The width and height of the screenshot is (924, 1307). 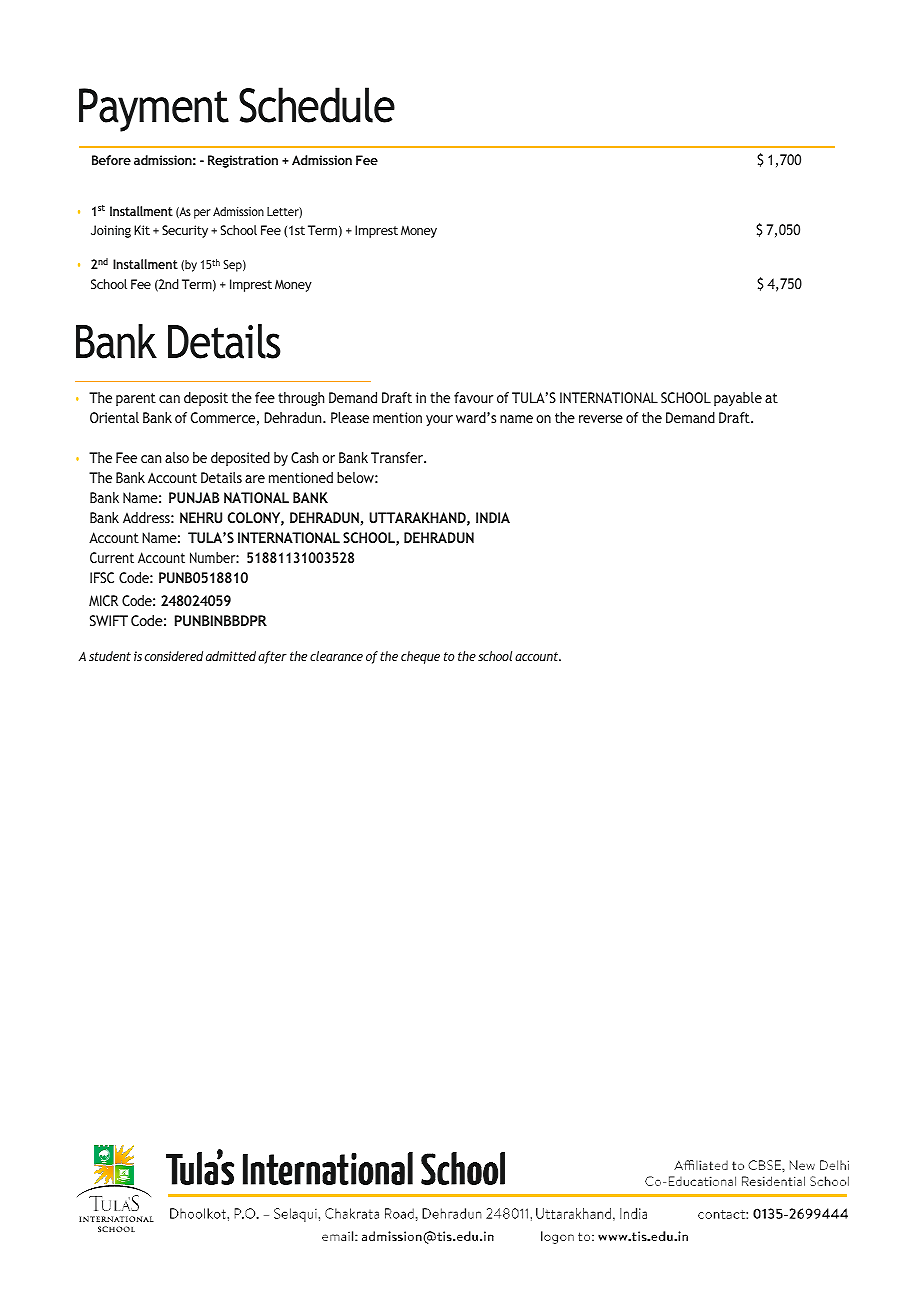 I want to click on clearance, so click(x=336, y=656).
